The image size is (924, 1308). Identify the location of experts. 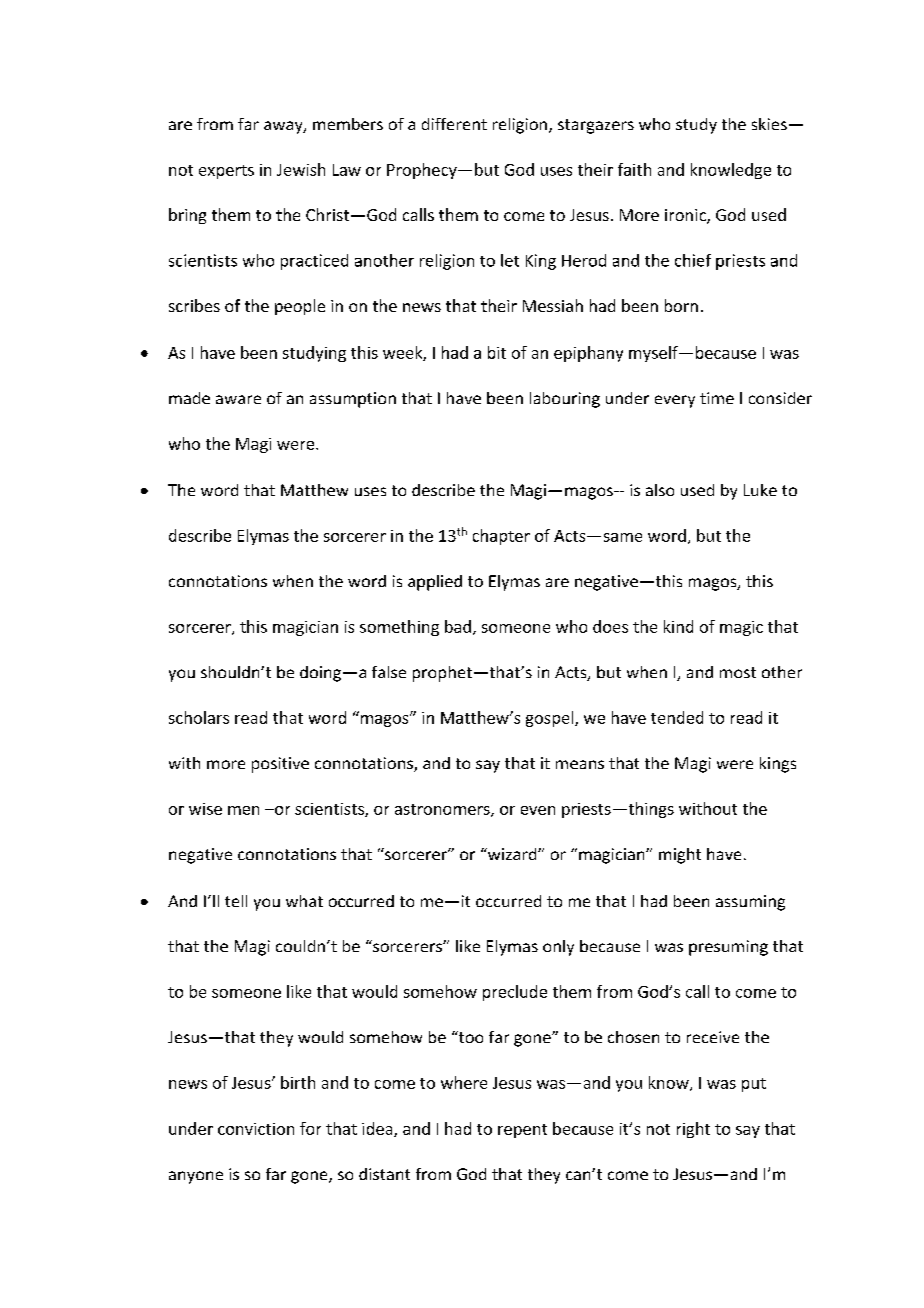
(226, 172).
